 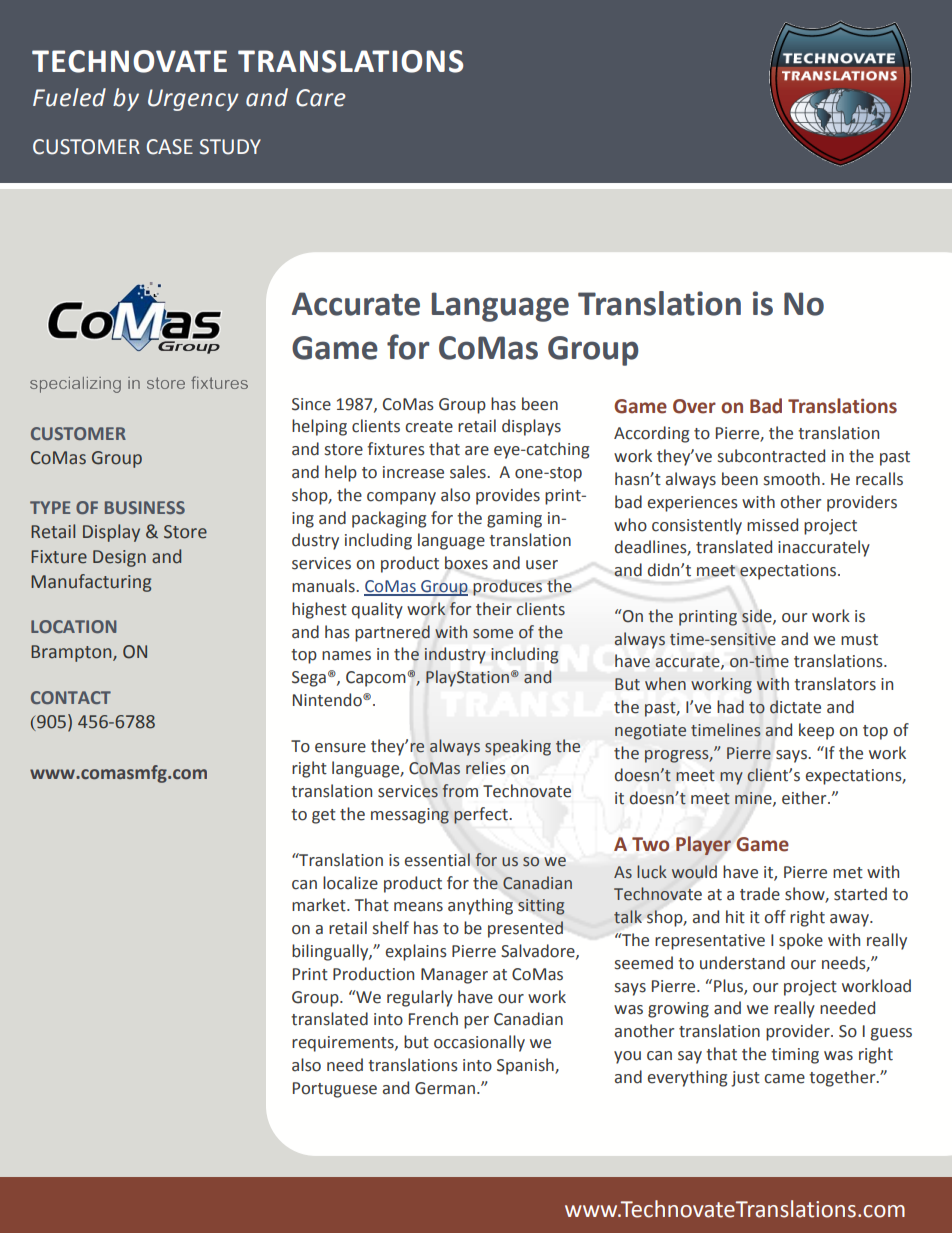 I want to click on CASE, so click(x=170, y=147).
